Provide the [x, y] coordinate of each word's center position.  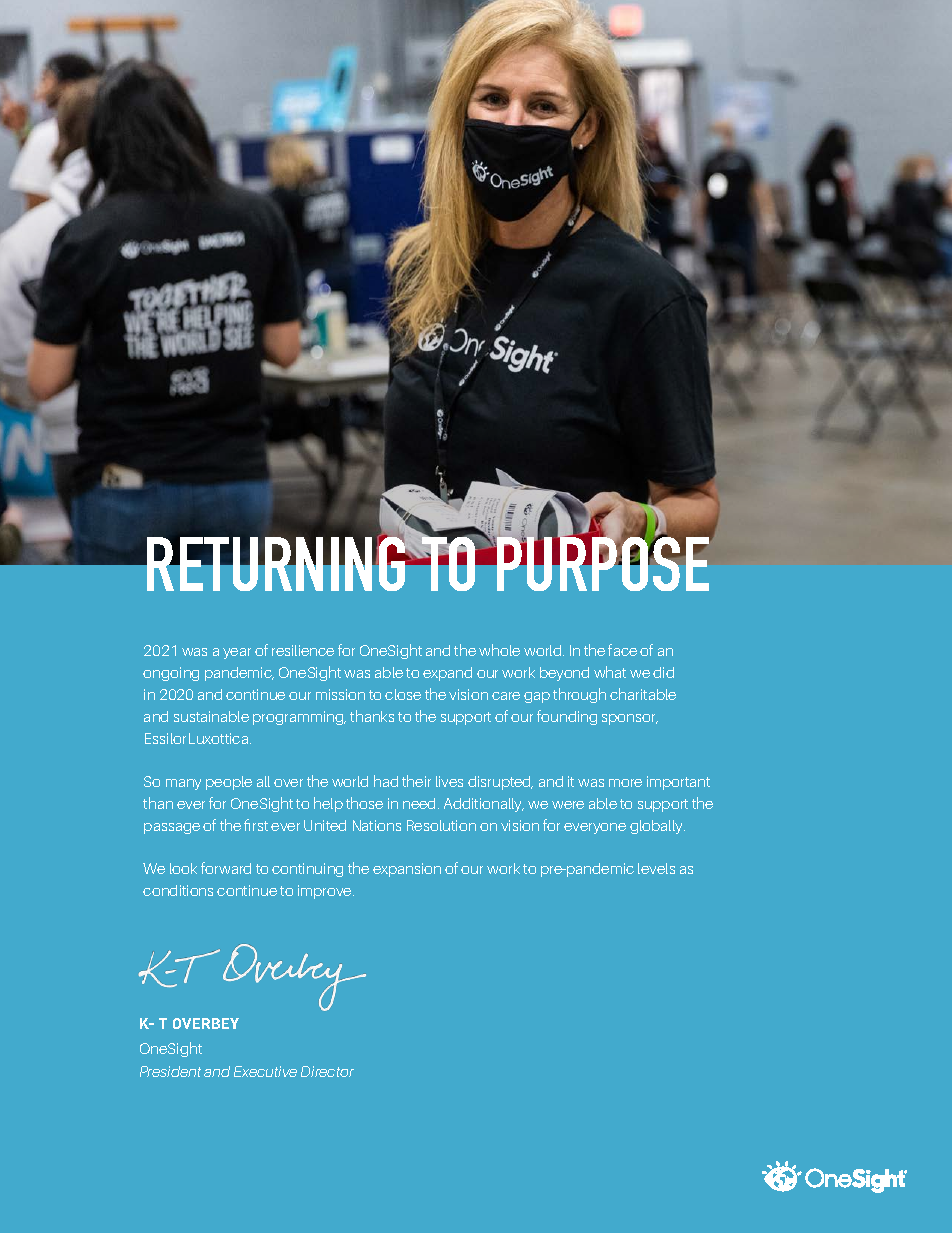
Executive [265, 1071]
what [610, 672]
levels [656, 868]
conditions [178, 890]
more [625, 783]
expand [447, 674]
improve [326, 892]
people [229, 783]
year [237, 653]
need [419, 803]
